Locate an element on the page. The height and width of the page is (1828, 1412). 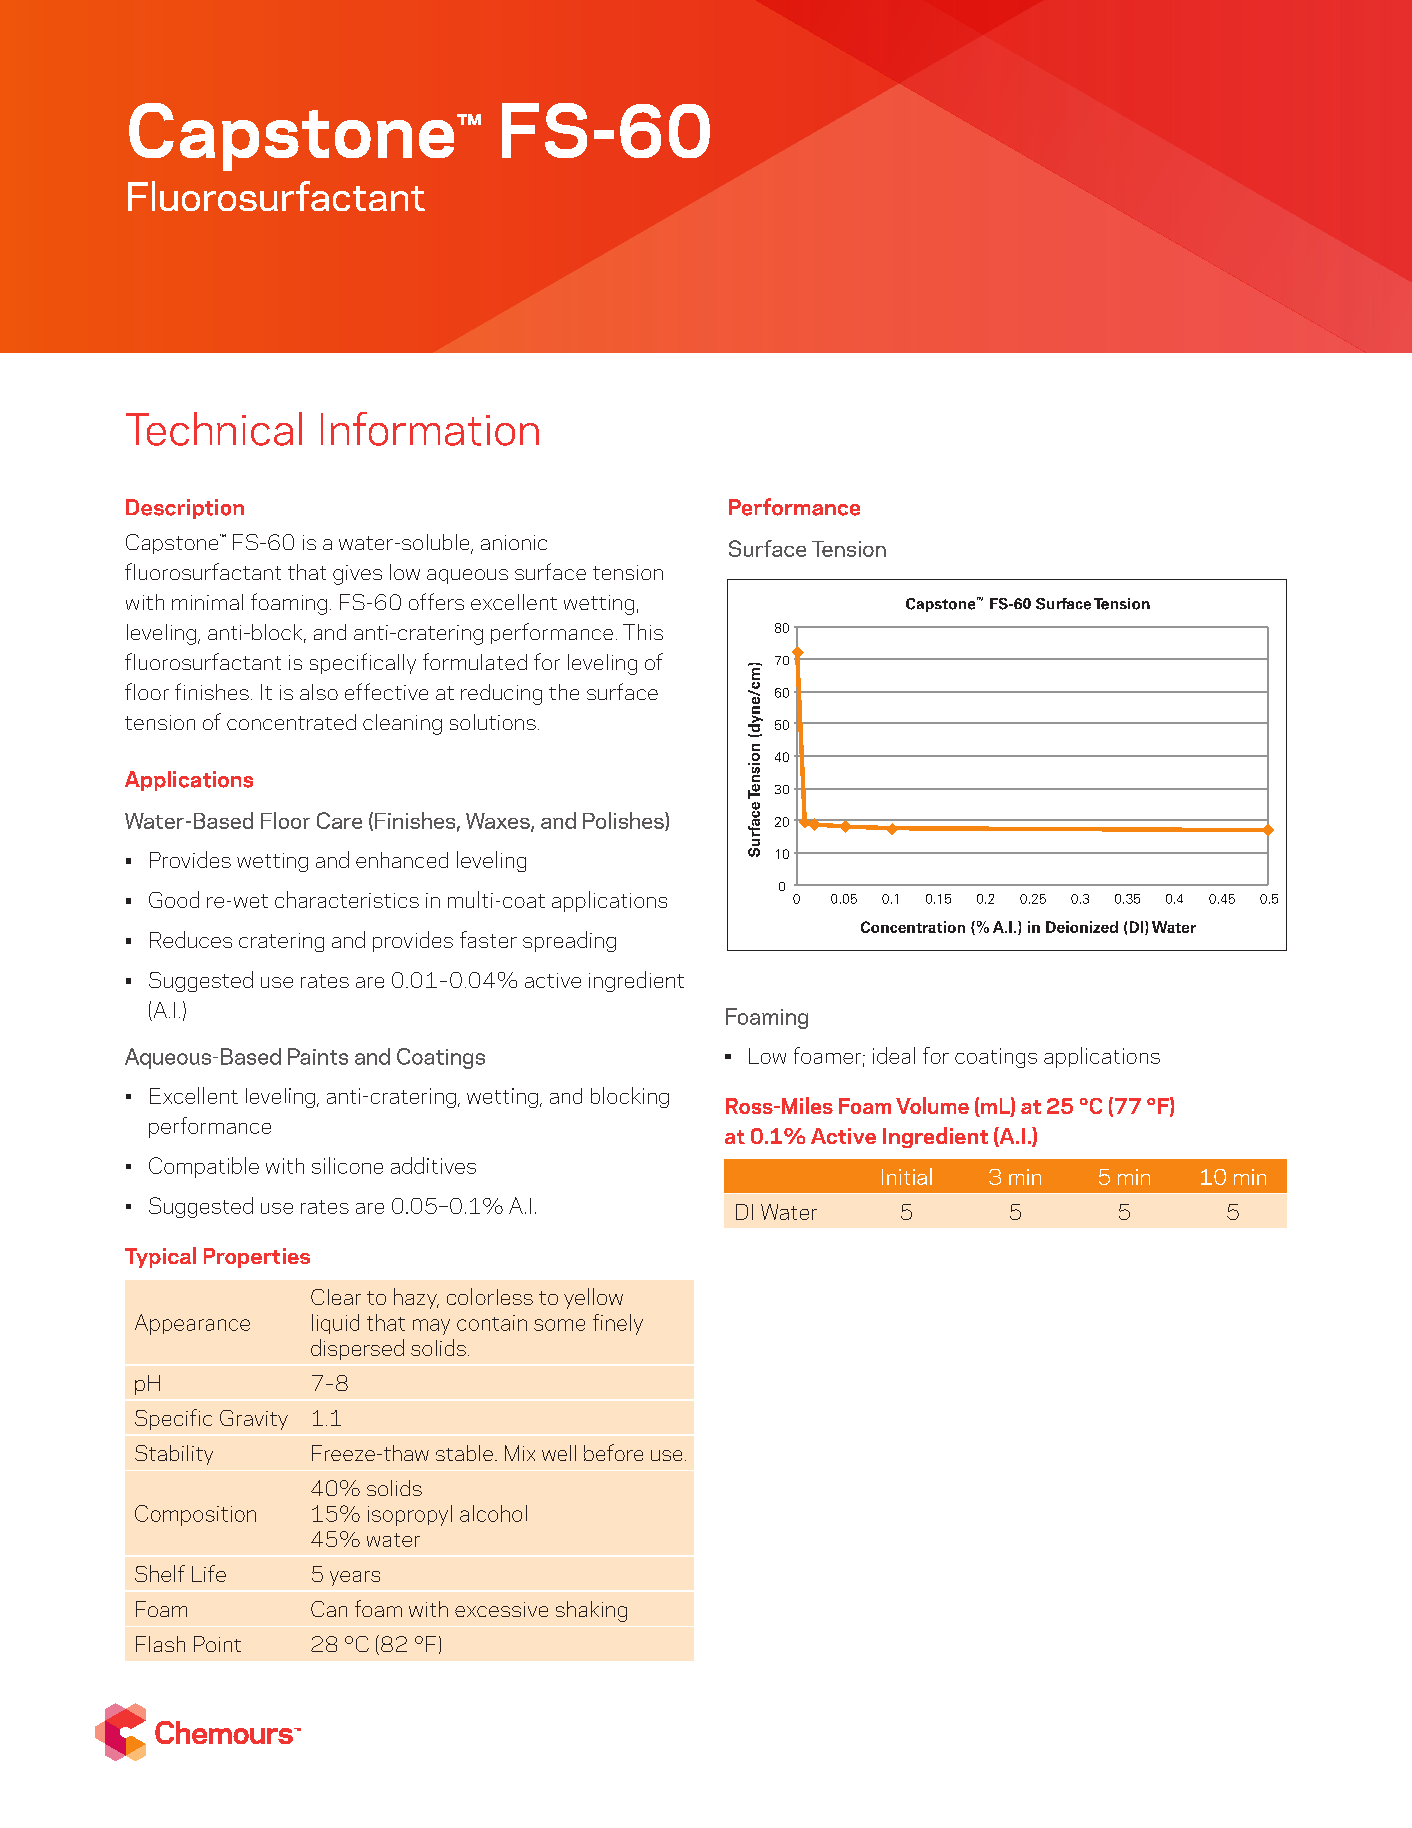
This is located at coordinates (643, 632).
